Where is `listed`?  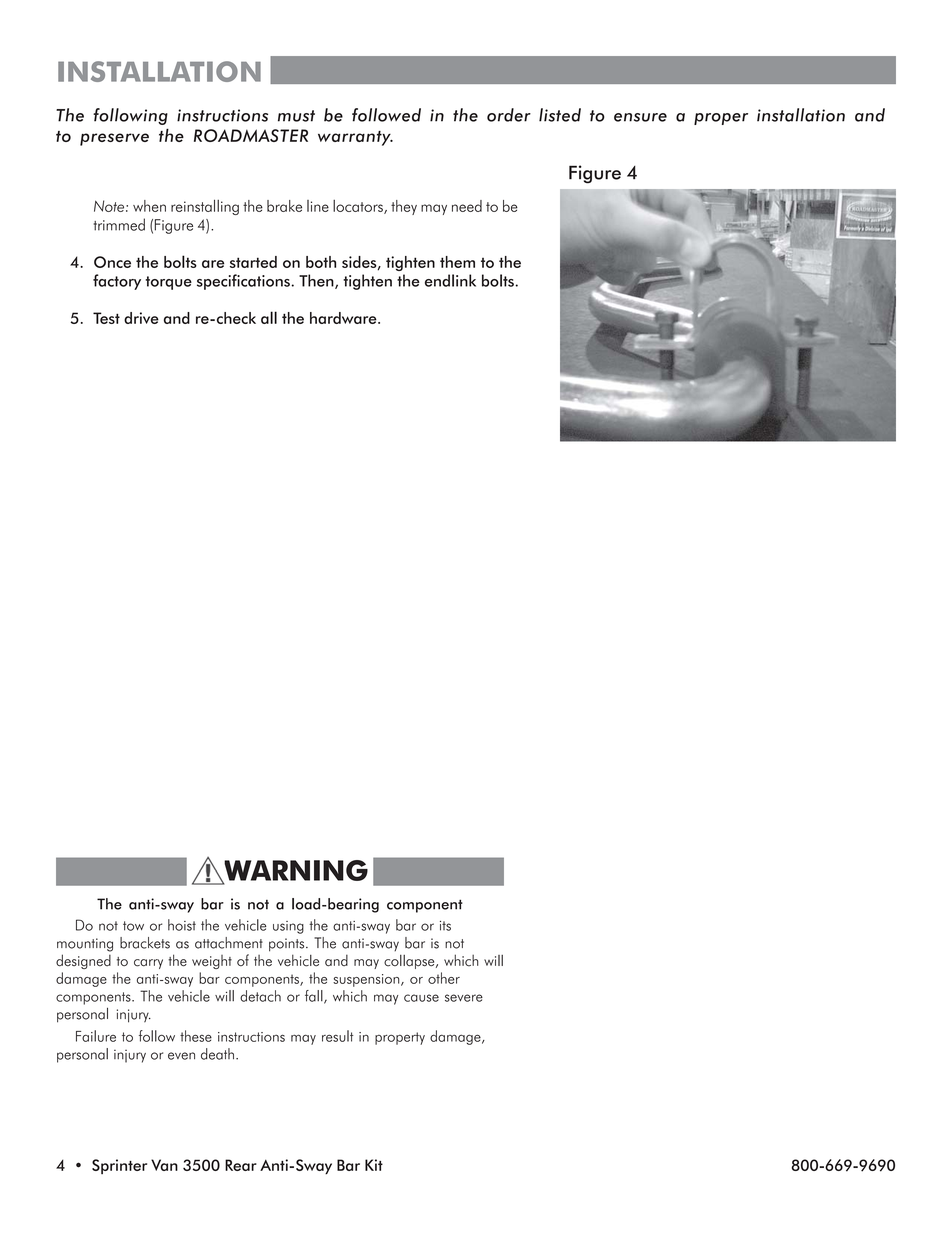
listed is located at coordinates (560, 115).
